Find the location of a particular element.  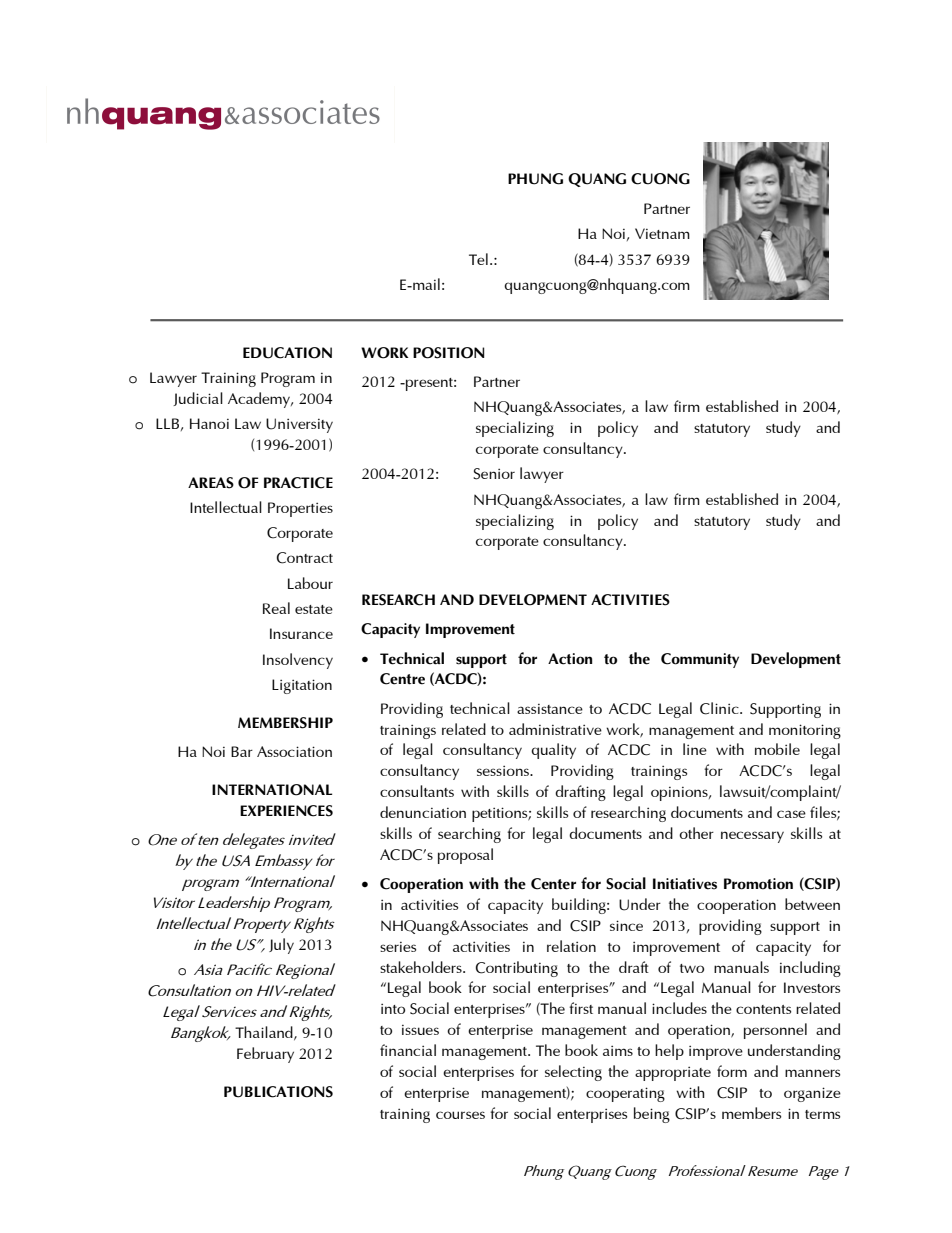

Vietnam is located at coordinates (662, 233).
